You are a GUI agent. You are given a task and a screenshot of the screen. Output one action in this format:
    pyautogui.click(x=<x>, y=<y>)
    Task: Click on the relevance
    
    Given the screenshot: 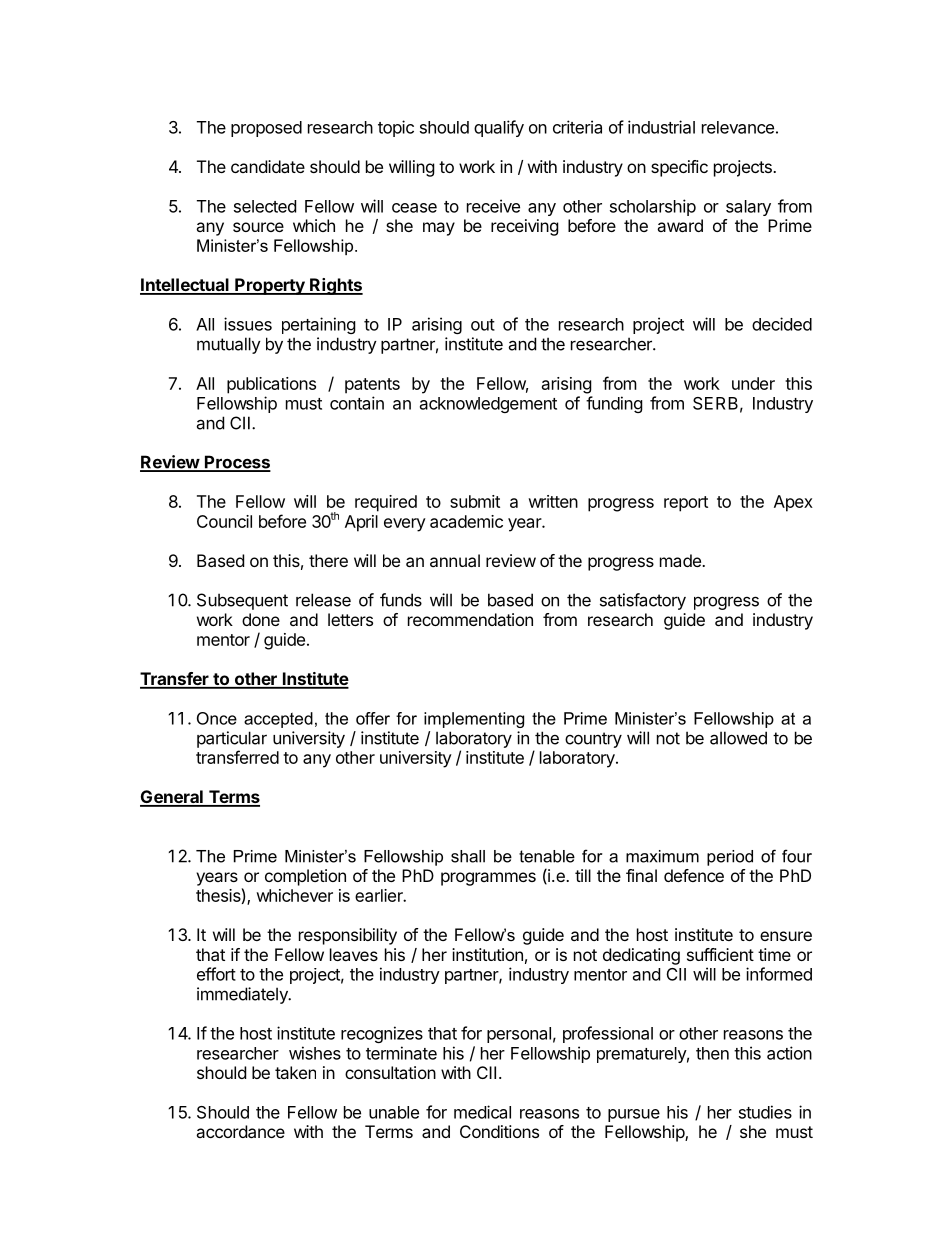 What is the action you would take?
    pyautogui.click(x=738, y=127)
